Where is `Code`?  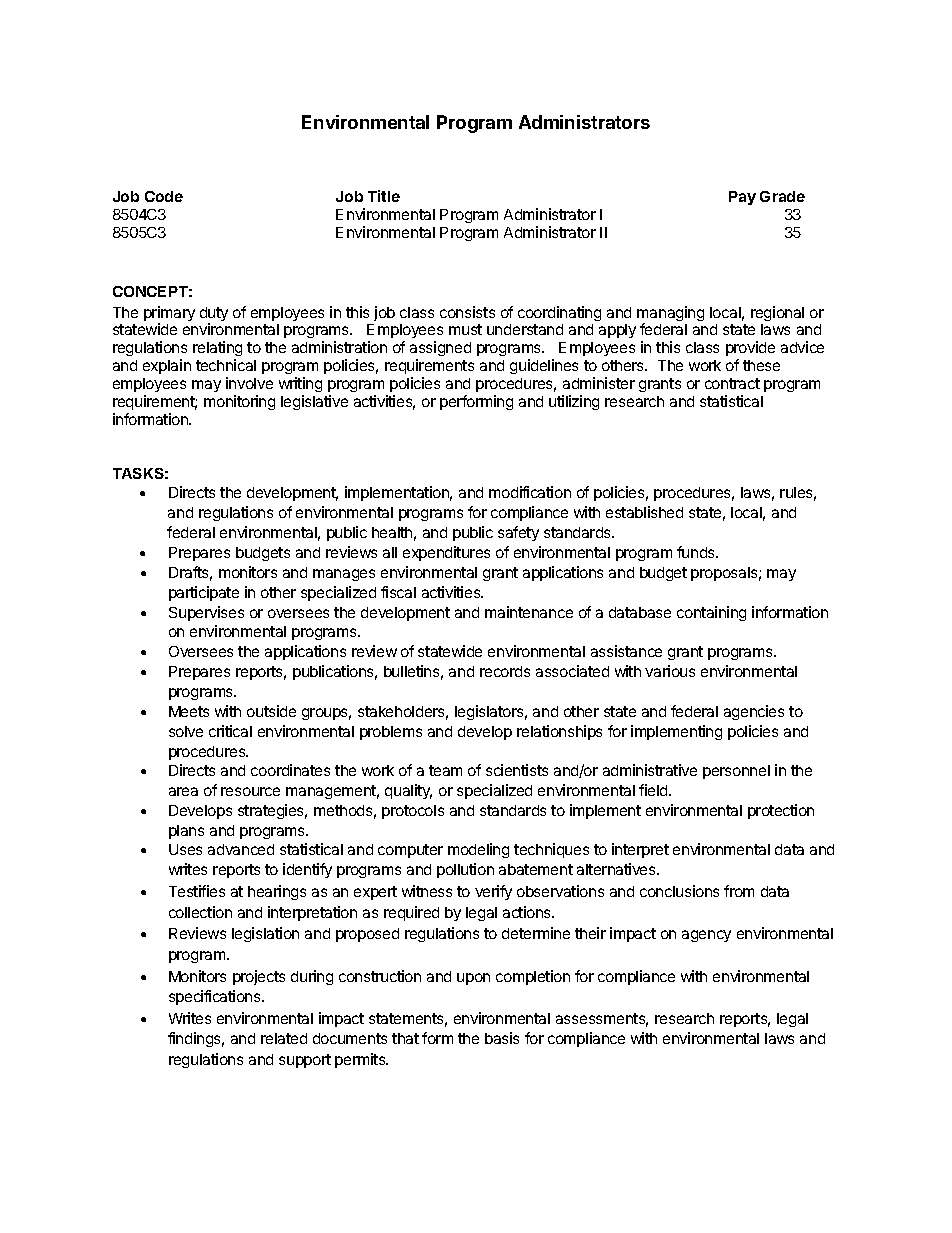
Code is located at coordinates (164, 196).
